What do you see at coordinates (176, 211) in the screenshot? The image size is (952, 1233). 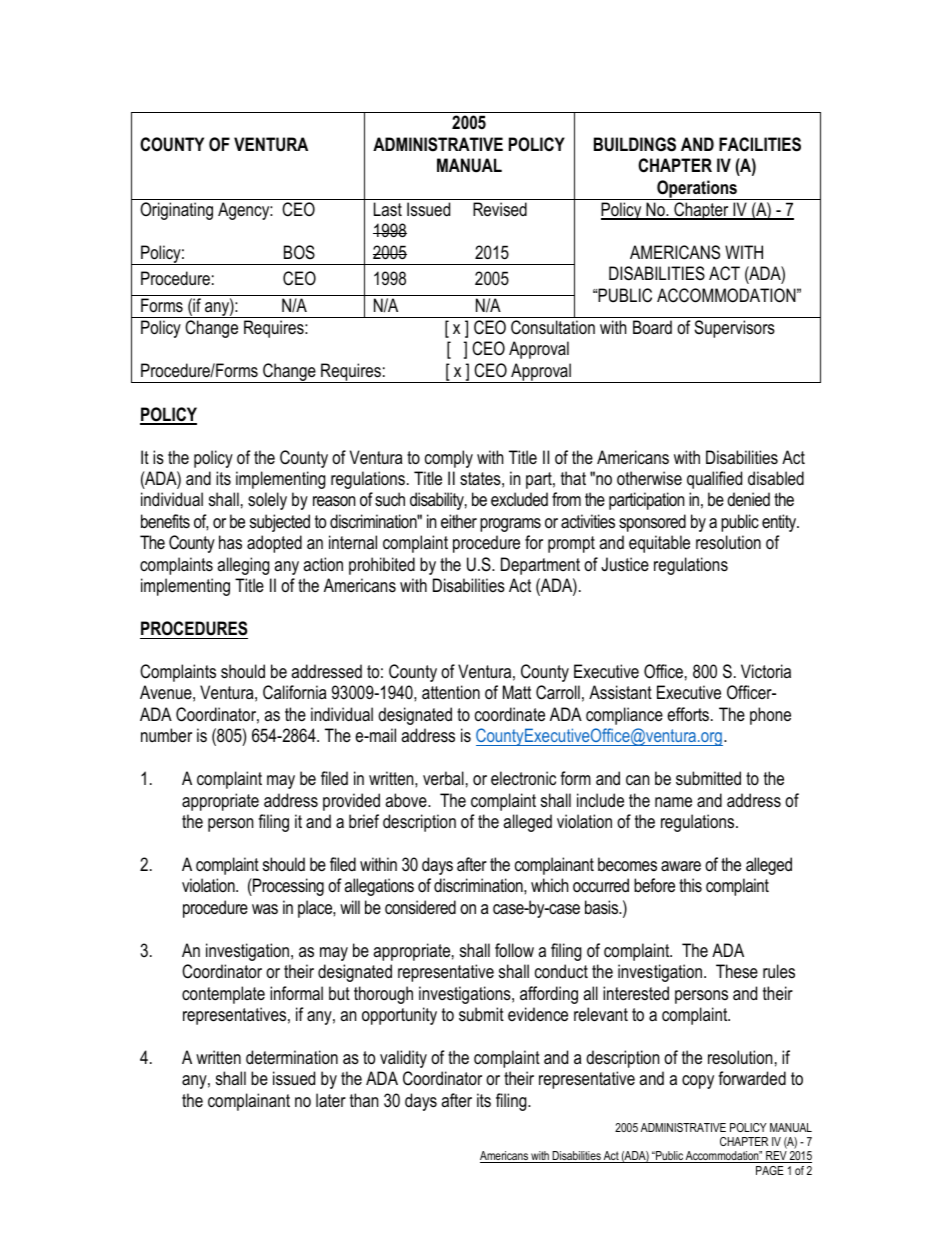 I see `Originating` at bounding box center [176, 211].
